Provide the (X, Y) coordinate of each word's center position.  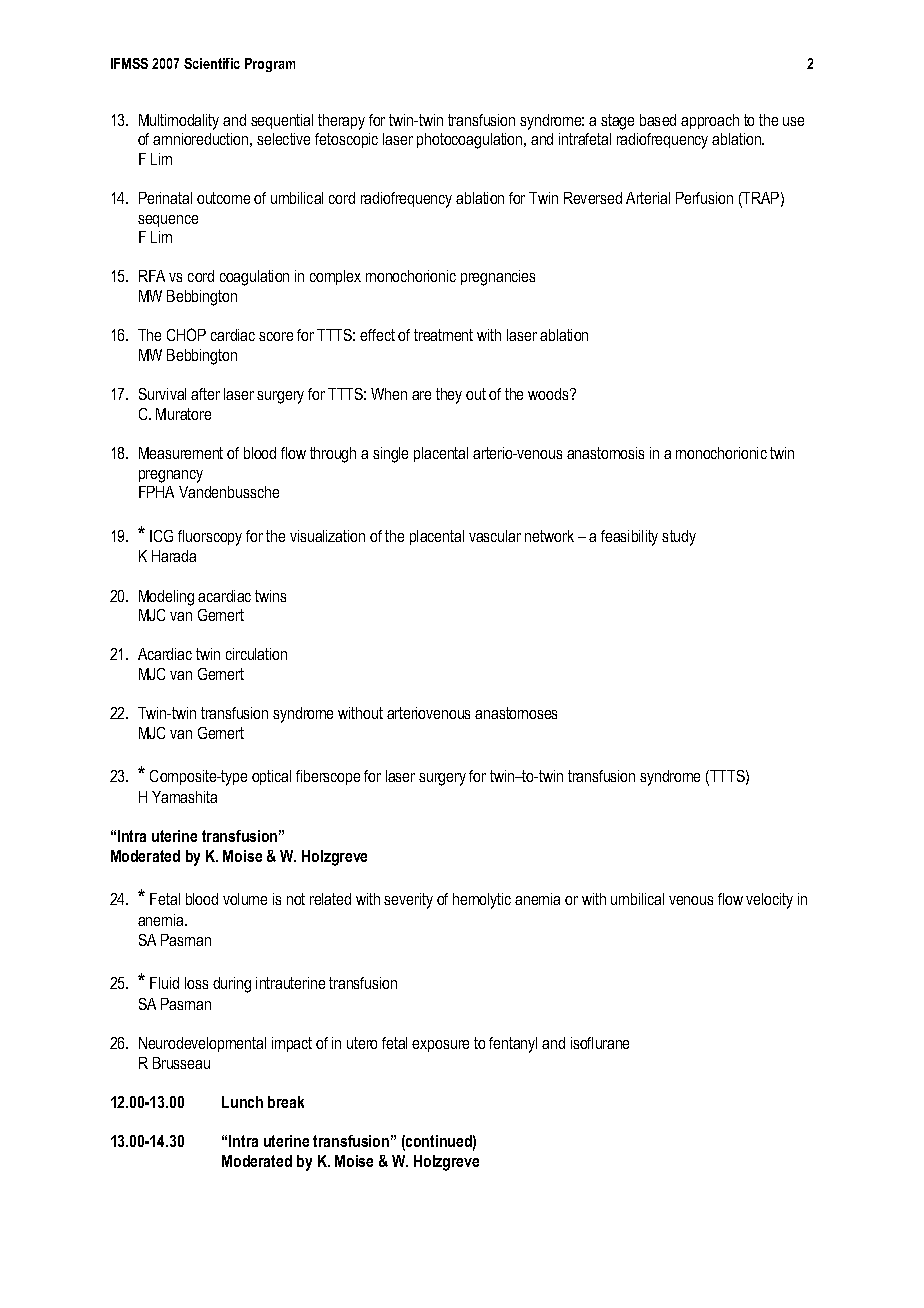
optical (271, 777)
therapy (341, 122)
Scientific (212, 63)
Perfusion (704, 198)
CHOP (186, 334)
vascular (495, 536)
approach (710, 121)
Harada (174, 556)
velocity (769, 901)
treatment (443, 335)
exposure (440, 1046)
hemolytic (482, 901)
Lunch (242, 1102)
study (679, 538)
